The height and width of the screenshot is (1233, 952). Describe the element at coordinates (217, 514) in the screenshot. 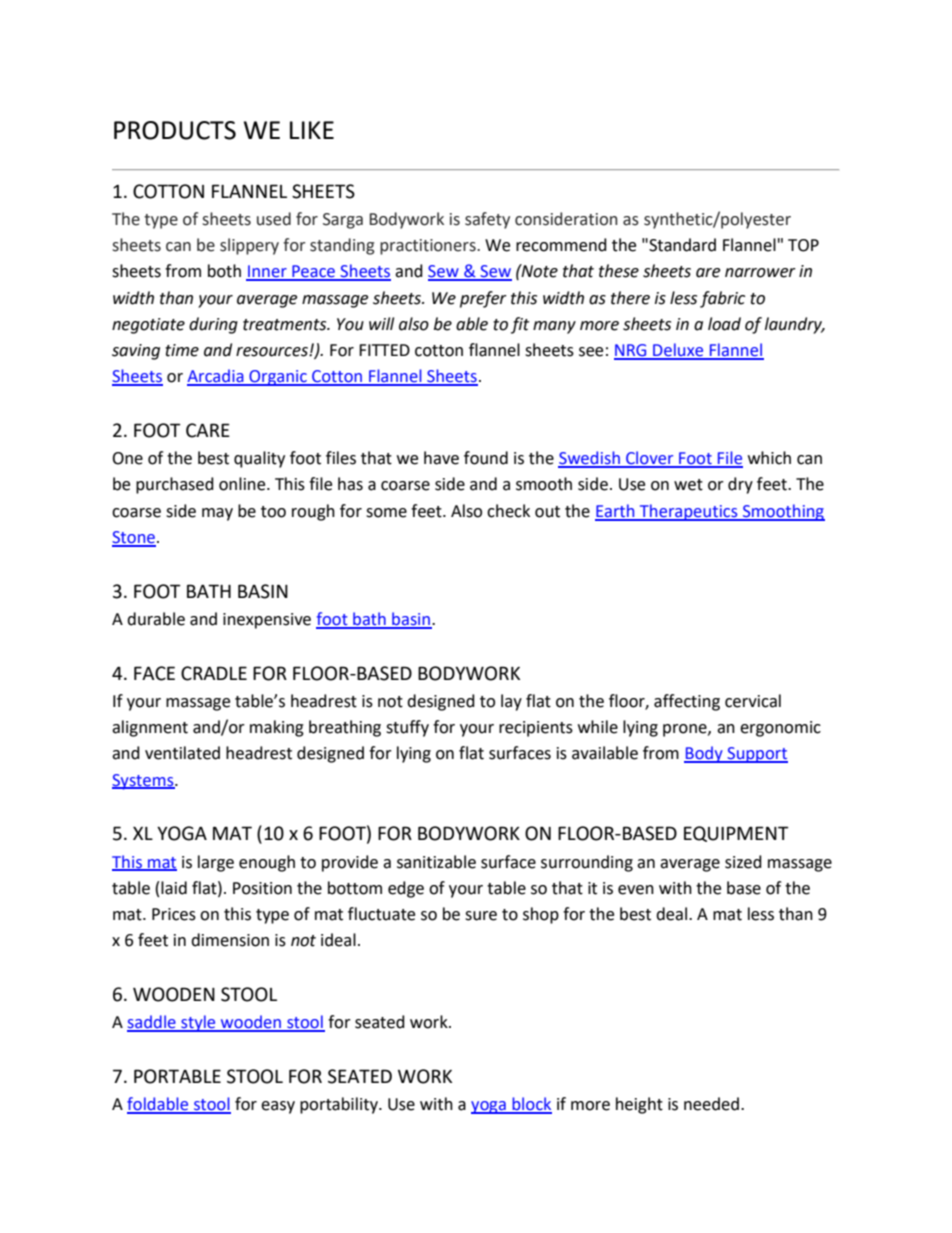

I see `may` at that location.
